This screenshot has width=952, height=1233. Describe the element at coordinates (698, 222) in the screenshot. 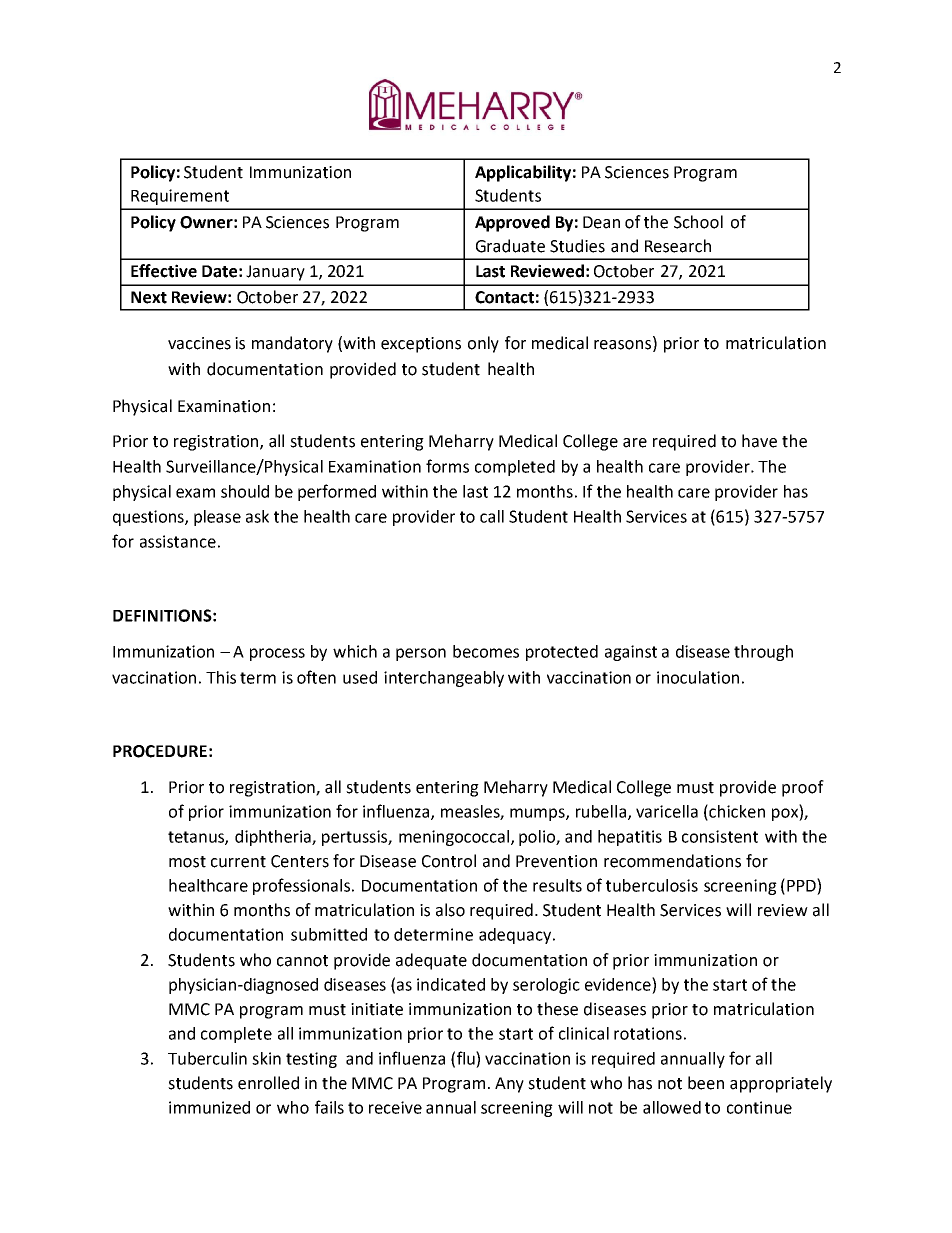

I see `School` at that location.
